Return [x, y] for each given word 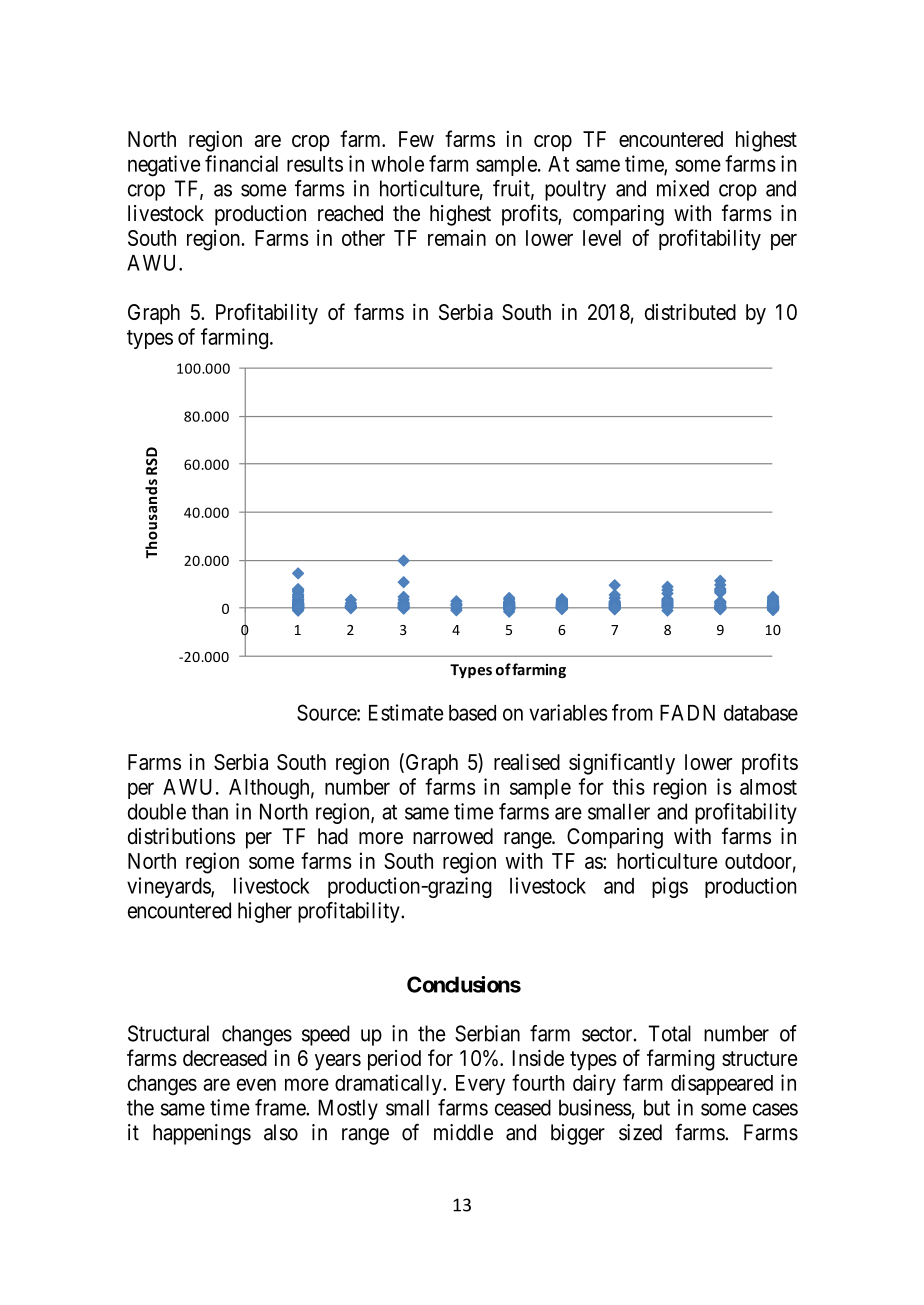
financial [241, 163]
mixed [683, 188]
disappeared [722, 1084]
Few [416, 139]
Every [480, 1085]
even [256, 1084]
